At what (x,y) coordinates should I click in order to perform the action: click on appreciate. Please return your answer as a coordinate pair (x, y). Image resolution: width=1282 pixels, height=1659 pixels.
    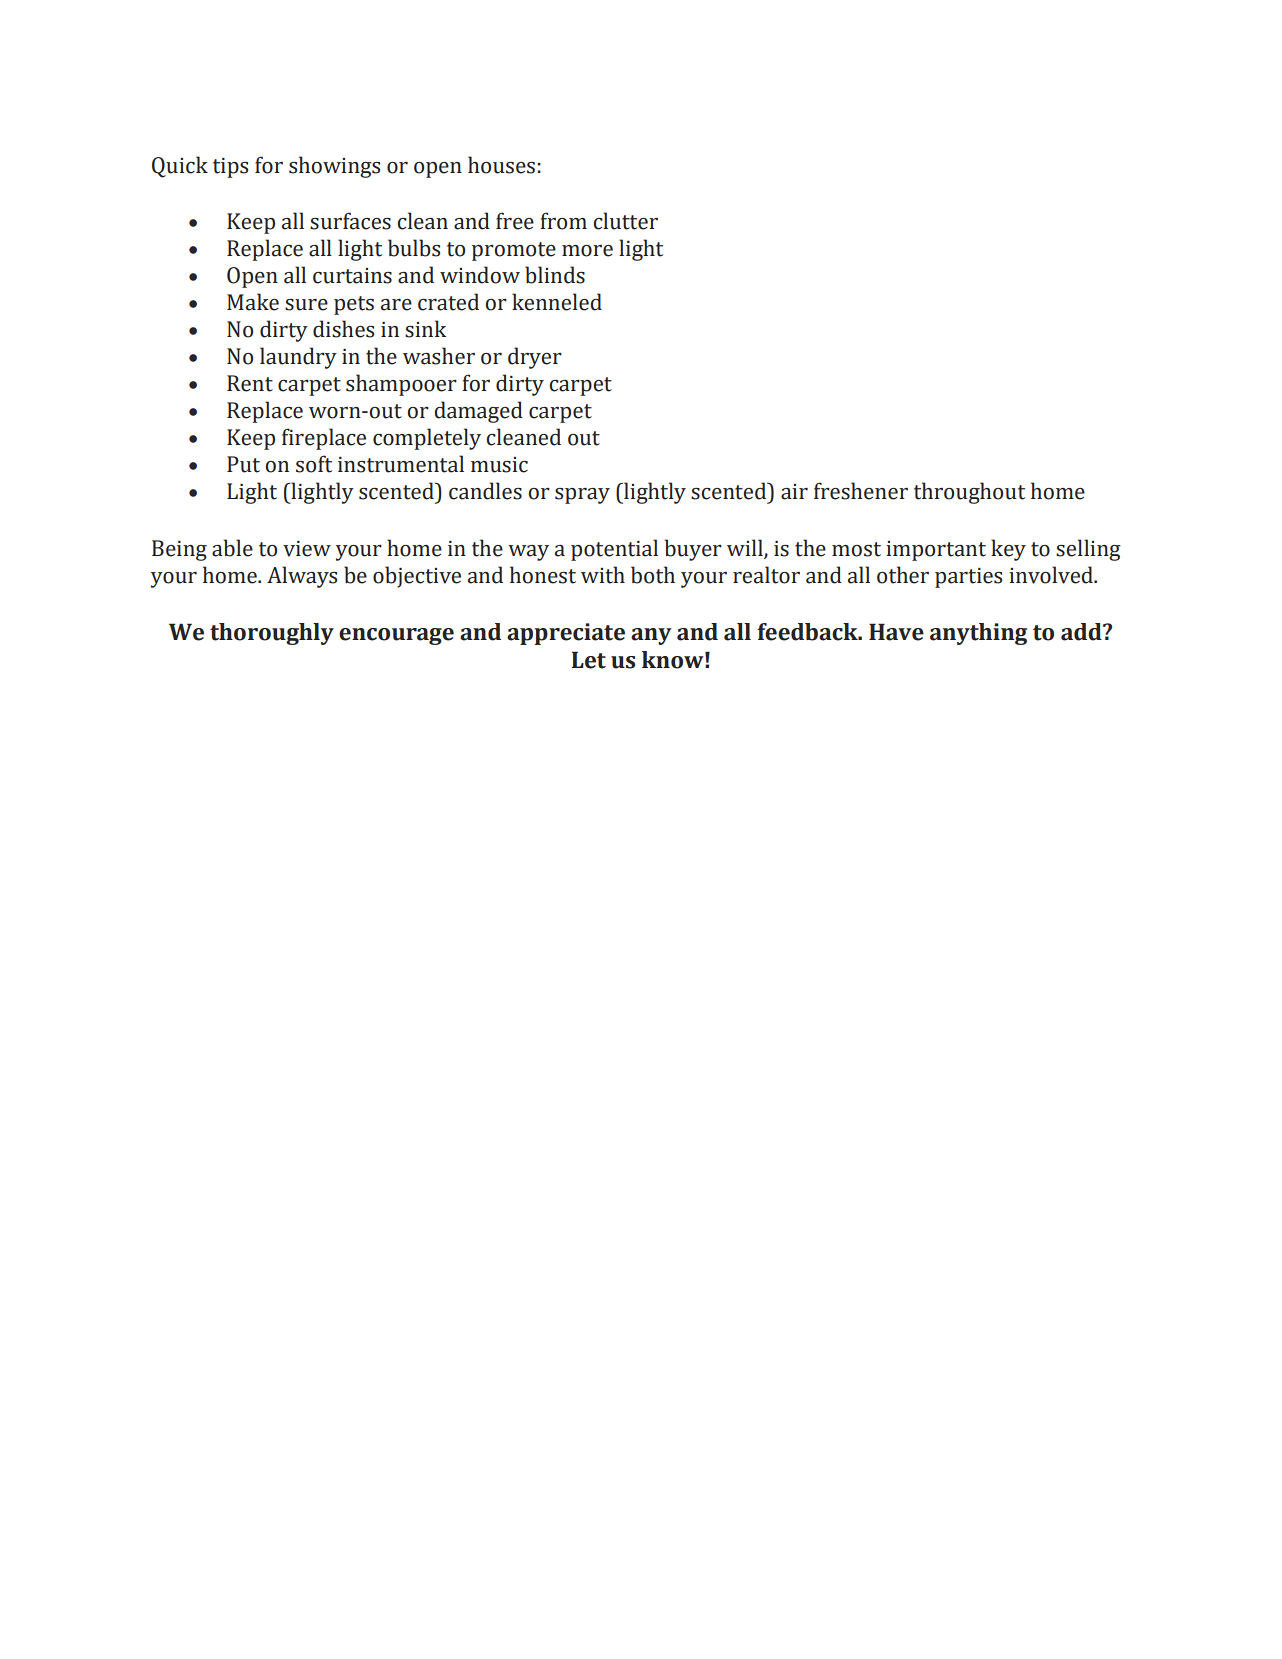
    Looking at the image, I should click on (566, 634).
